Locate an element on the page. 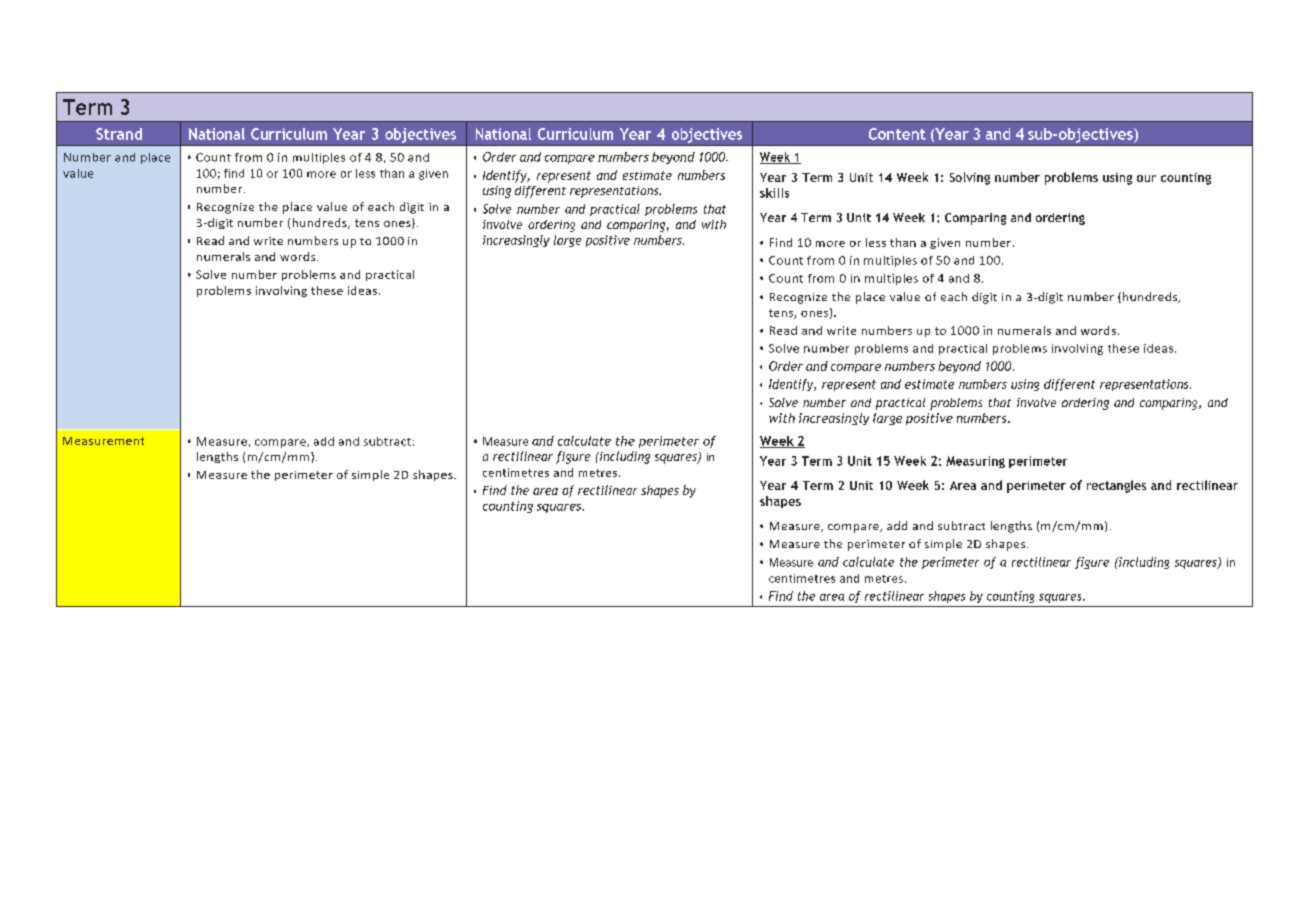 This image has height=924, width=1308. Solving is located at coordinates (970, 178).
